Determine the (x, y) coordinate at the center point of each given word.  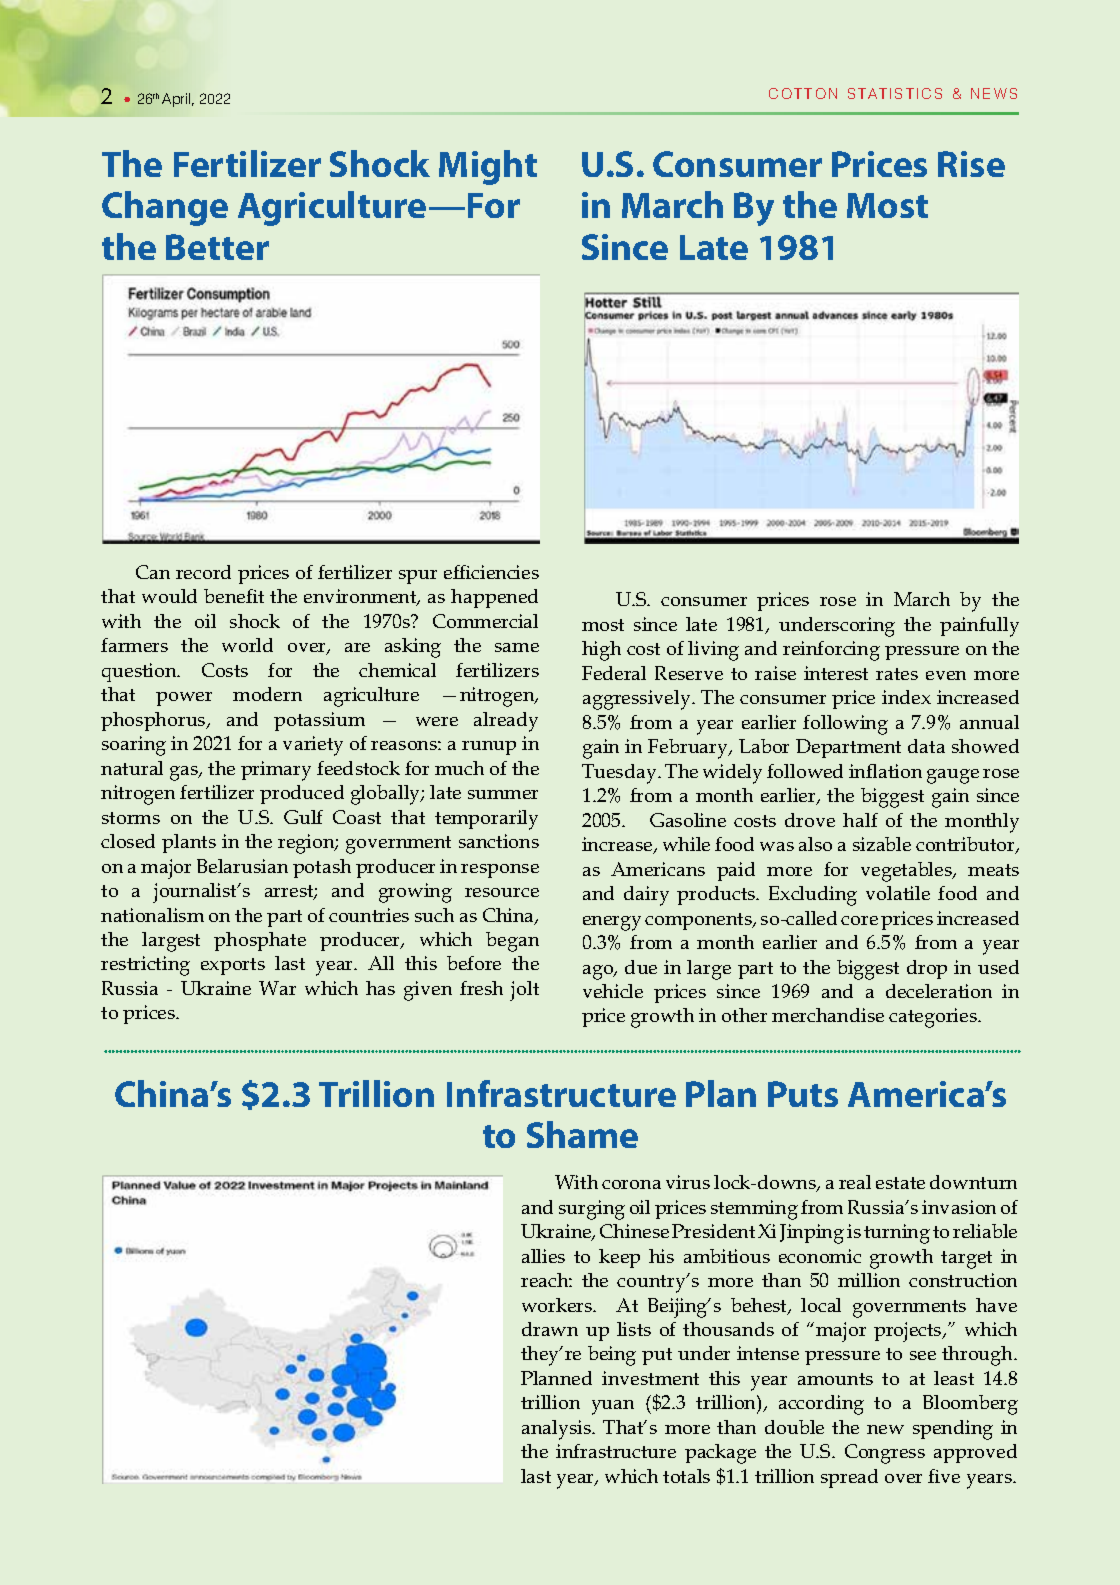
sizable (882, 844)
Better (217, 247)
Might (488, 167)
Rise (971, 164)
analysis (558, 1430)
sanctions (499, 841)
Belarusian (242, 866)
